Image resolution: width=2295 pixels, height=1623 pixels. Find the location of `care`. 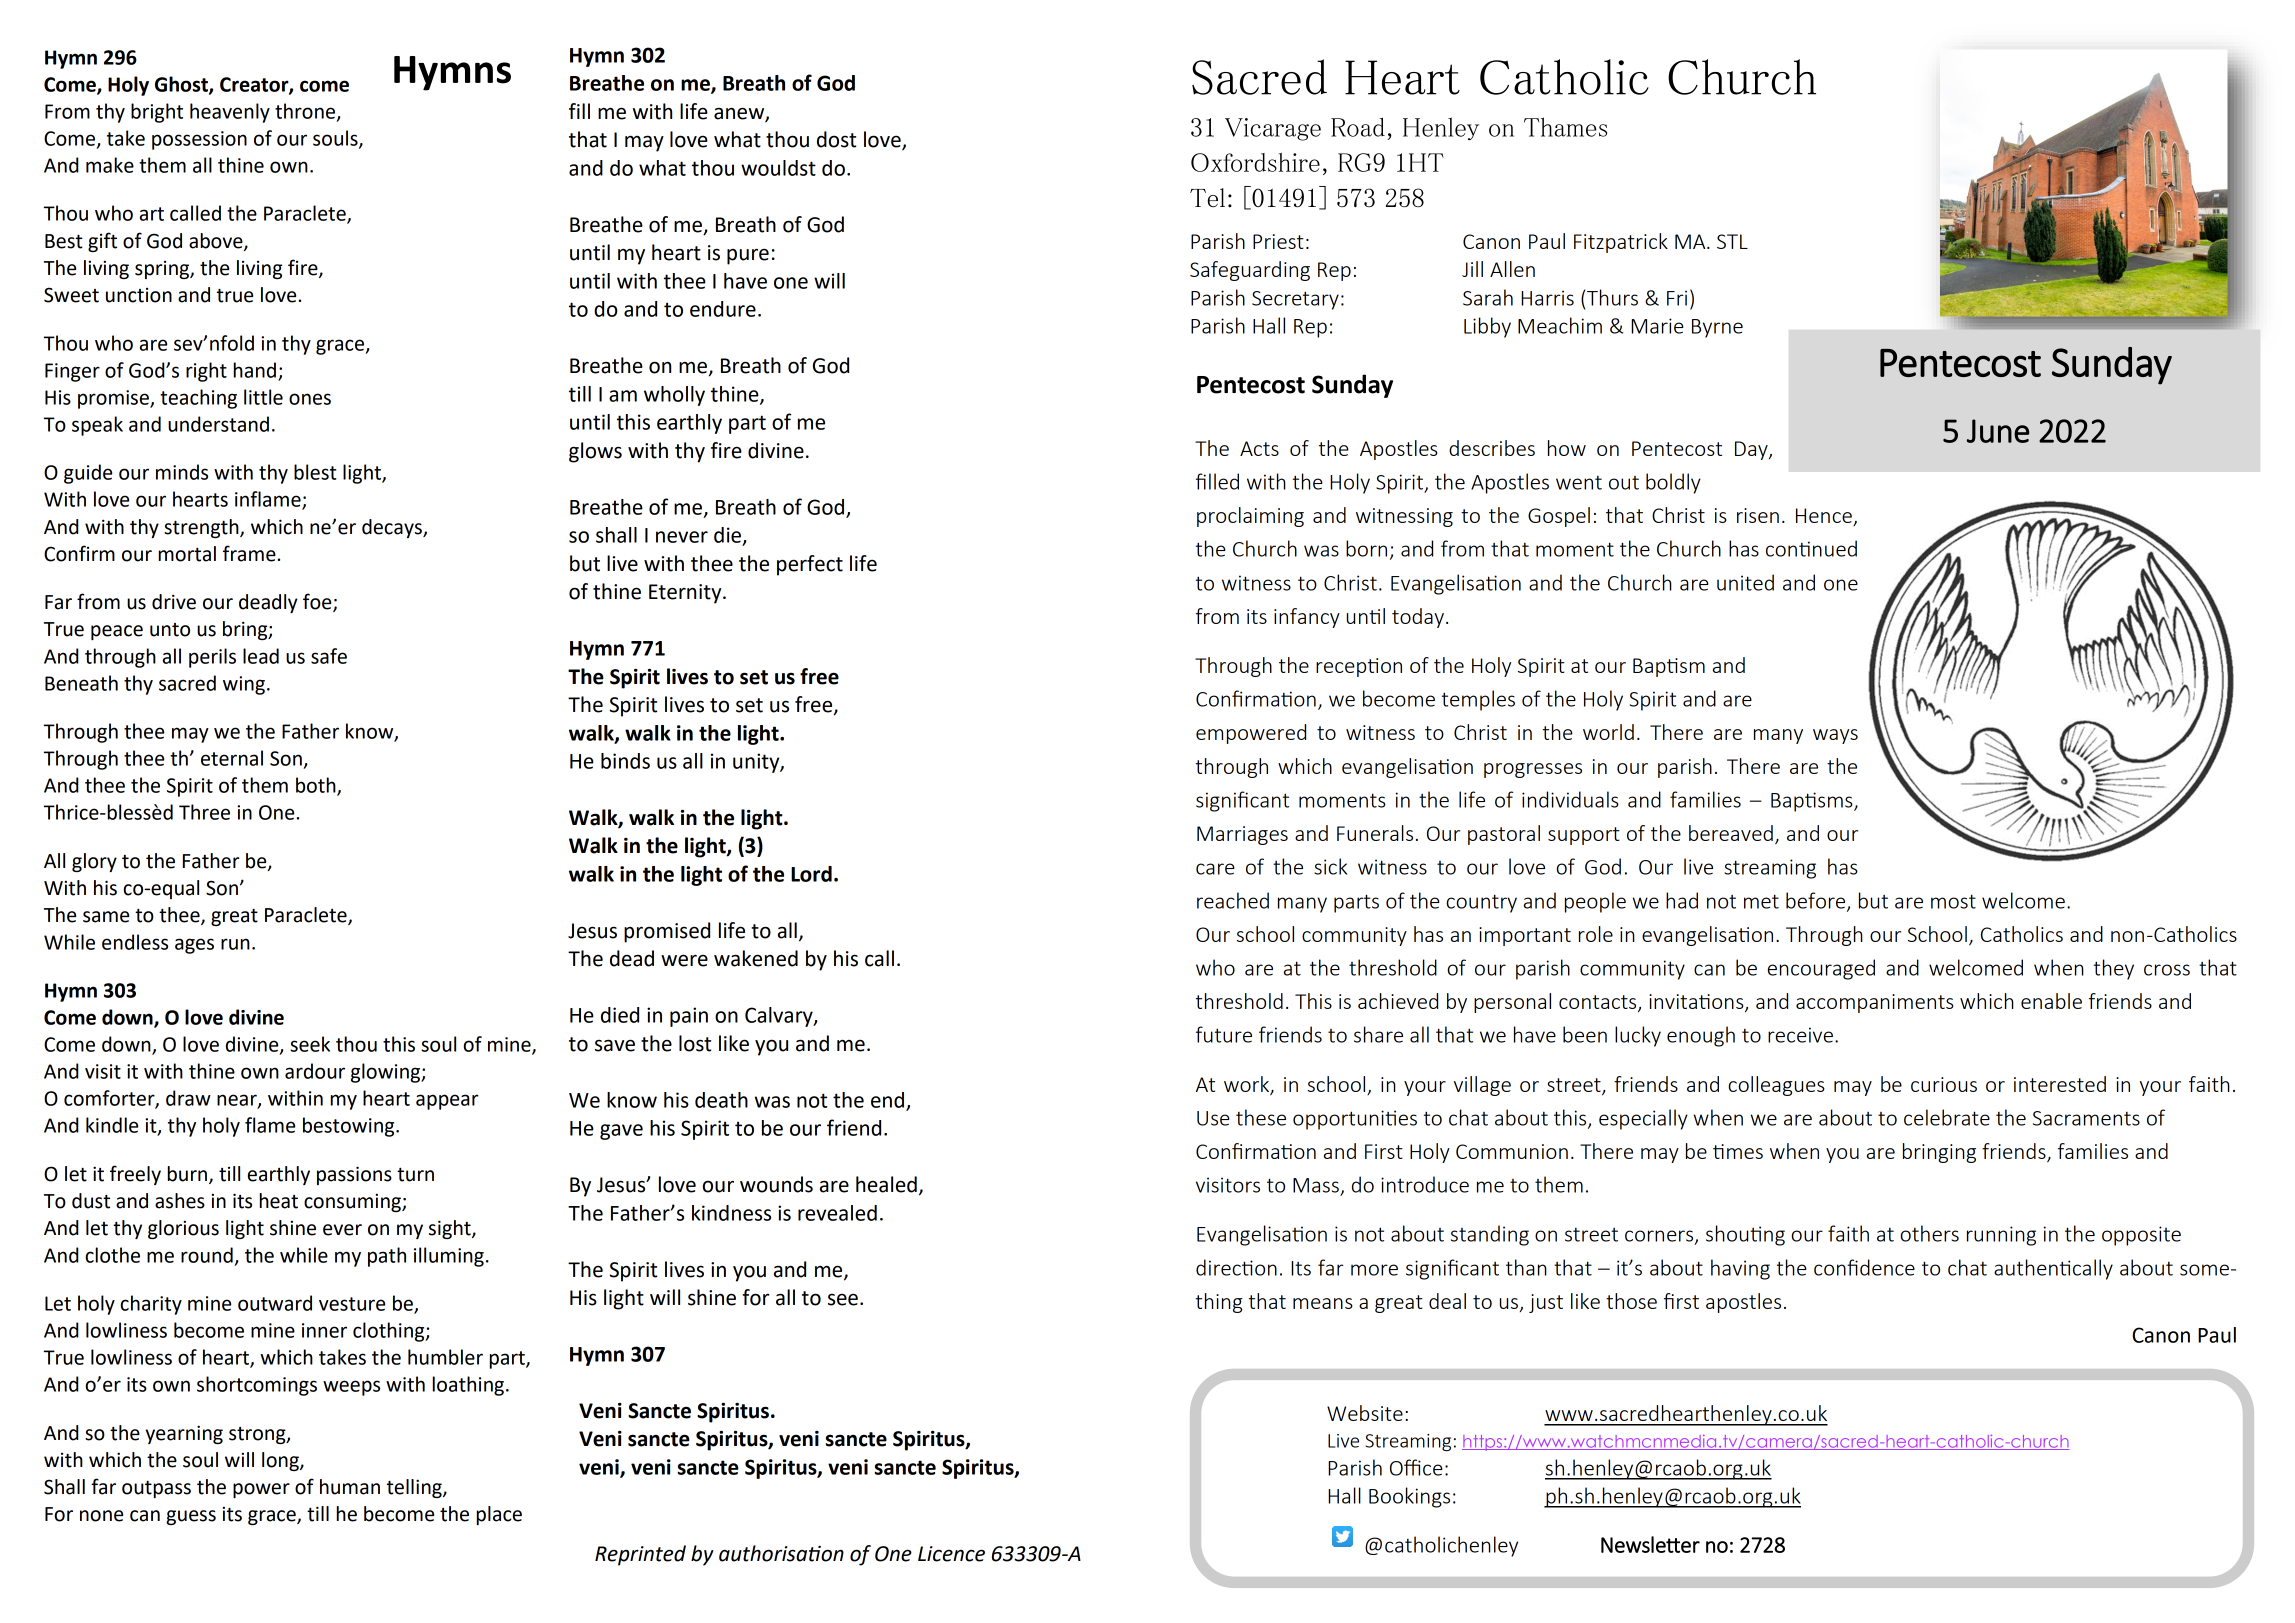

care is located at coordinates (1215, 869).
